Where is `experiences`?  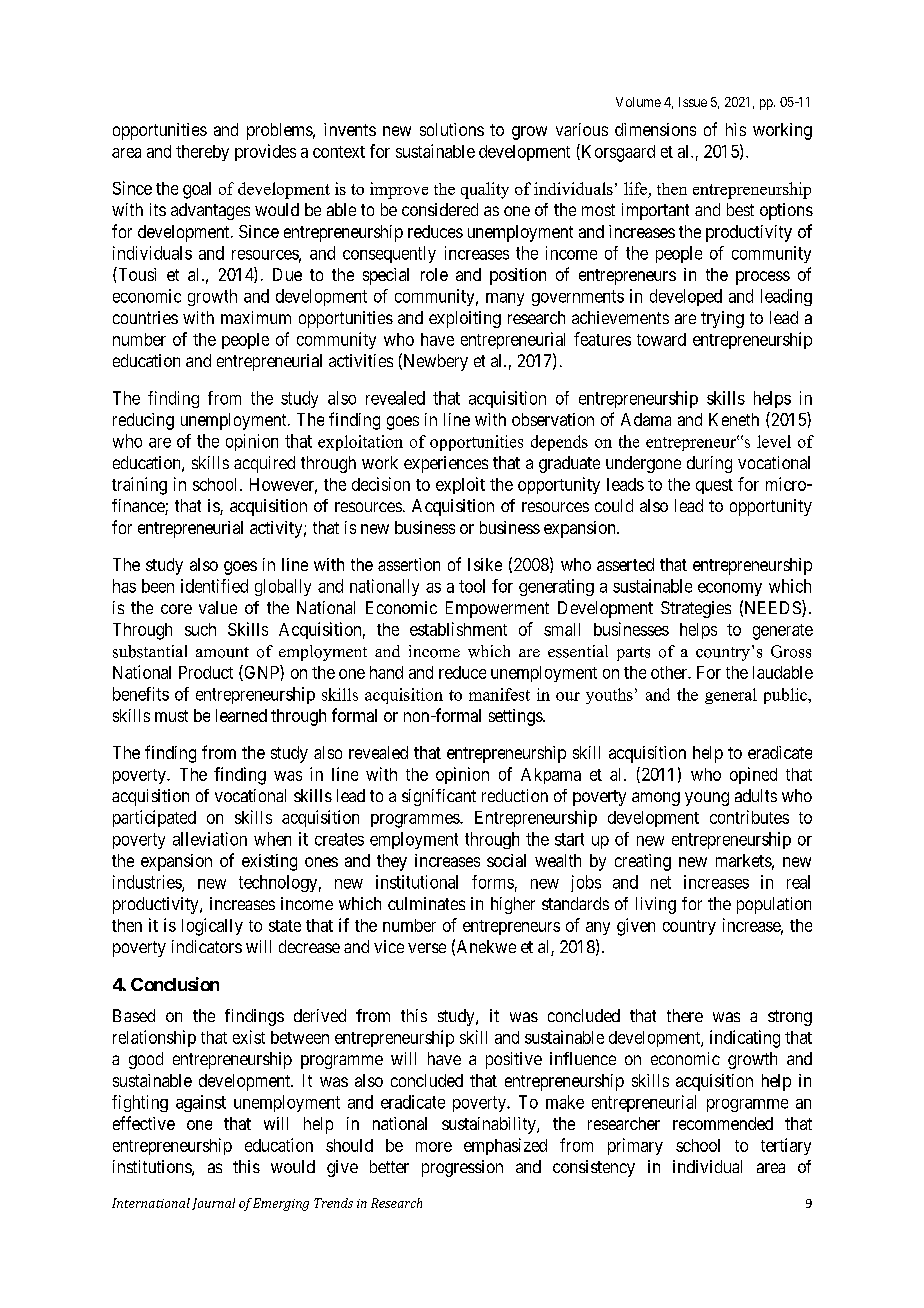 experiences is located at coordinates (446, 464).
